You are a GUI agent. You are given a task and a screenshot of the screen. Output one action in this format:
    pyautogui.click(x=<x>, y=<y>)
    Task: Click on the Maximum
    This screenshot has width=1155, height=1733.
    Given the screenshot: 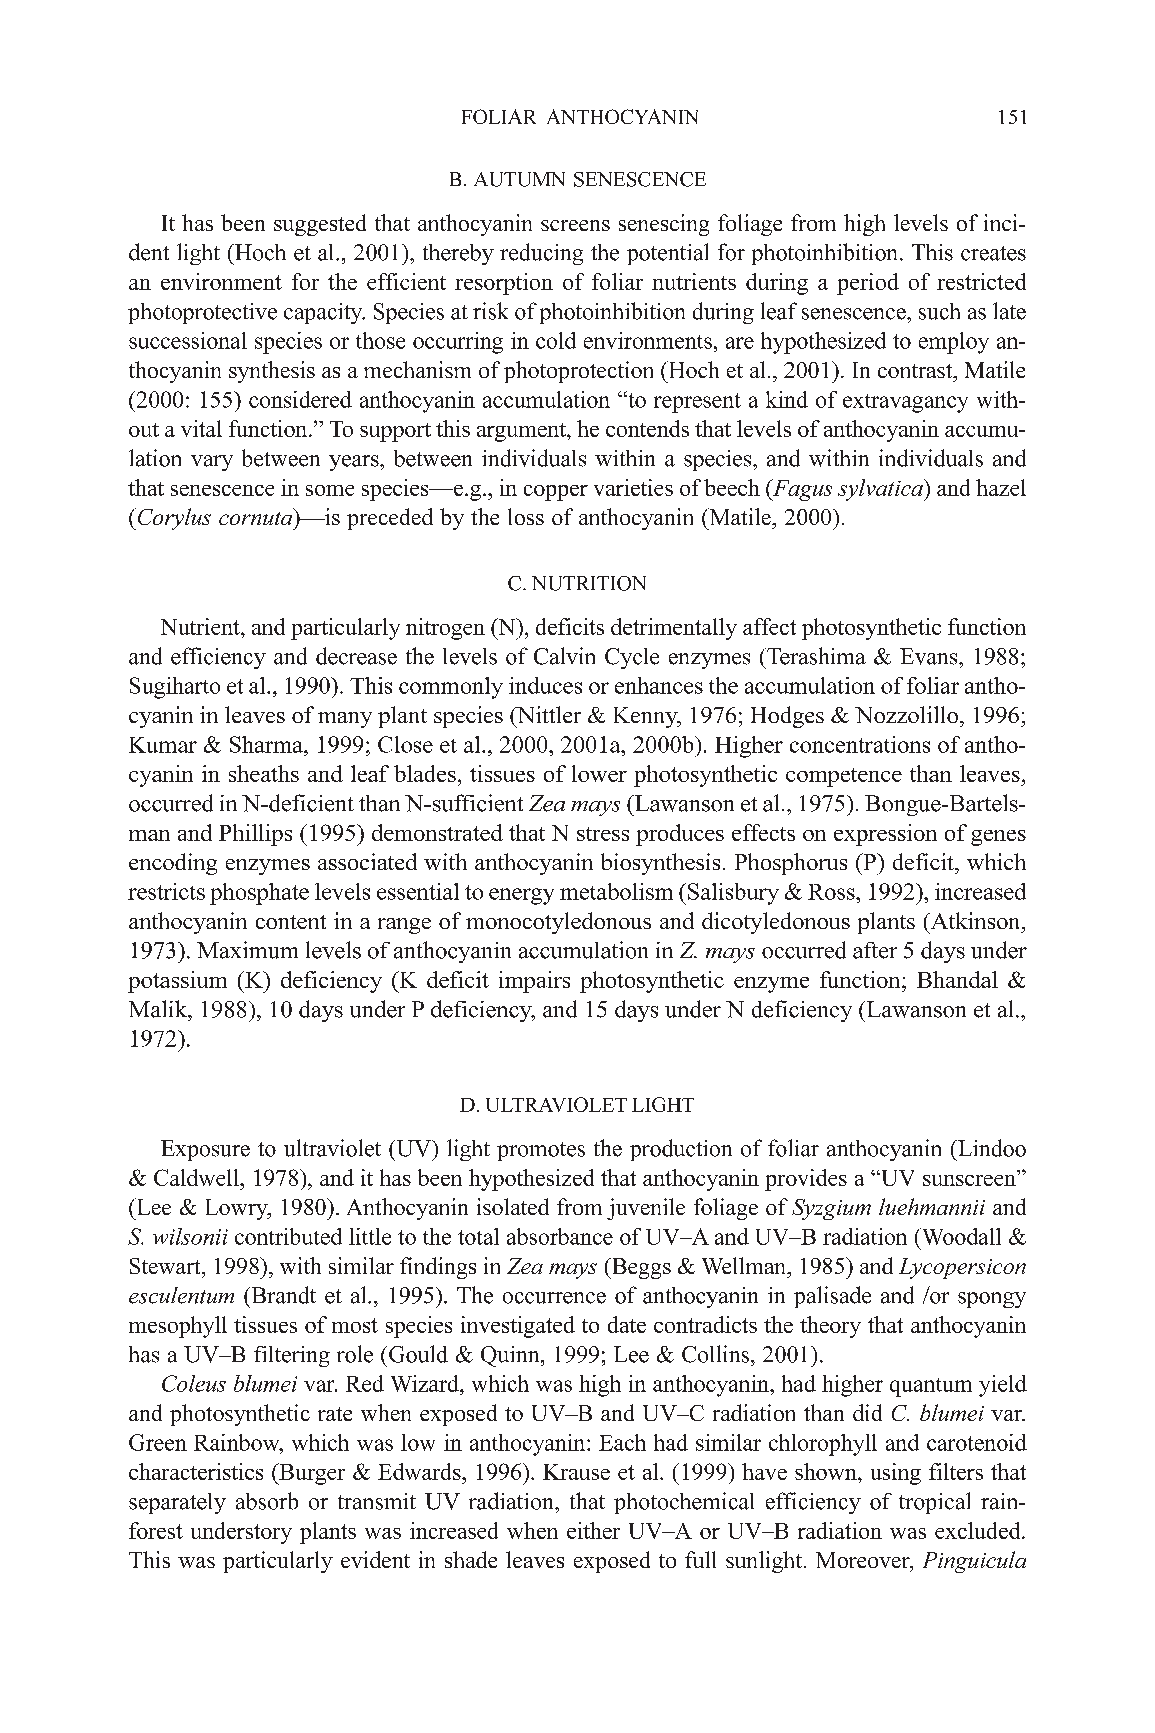 What is the action you would take?
    pyautogui.click(x=247, y=950)
